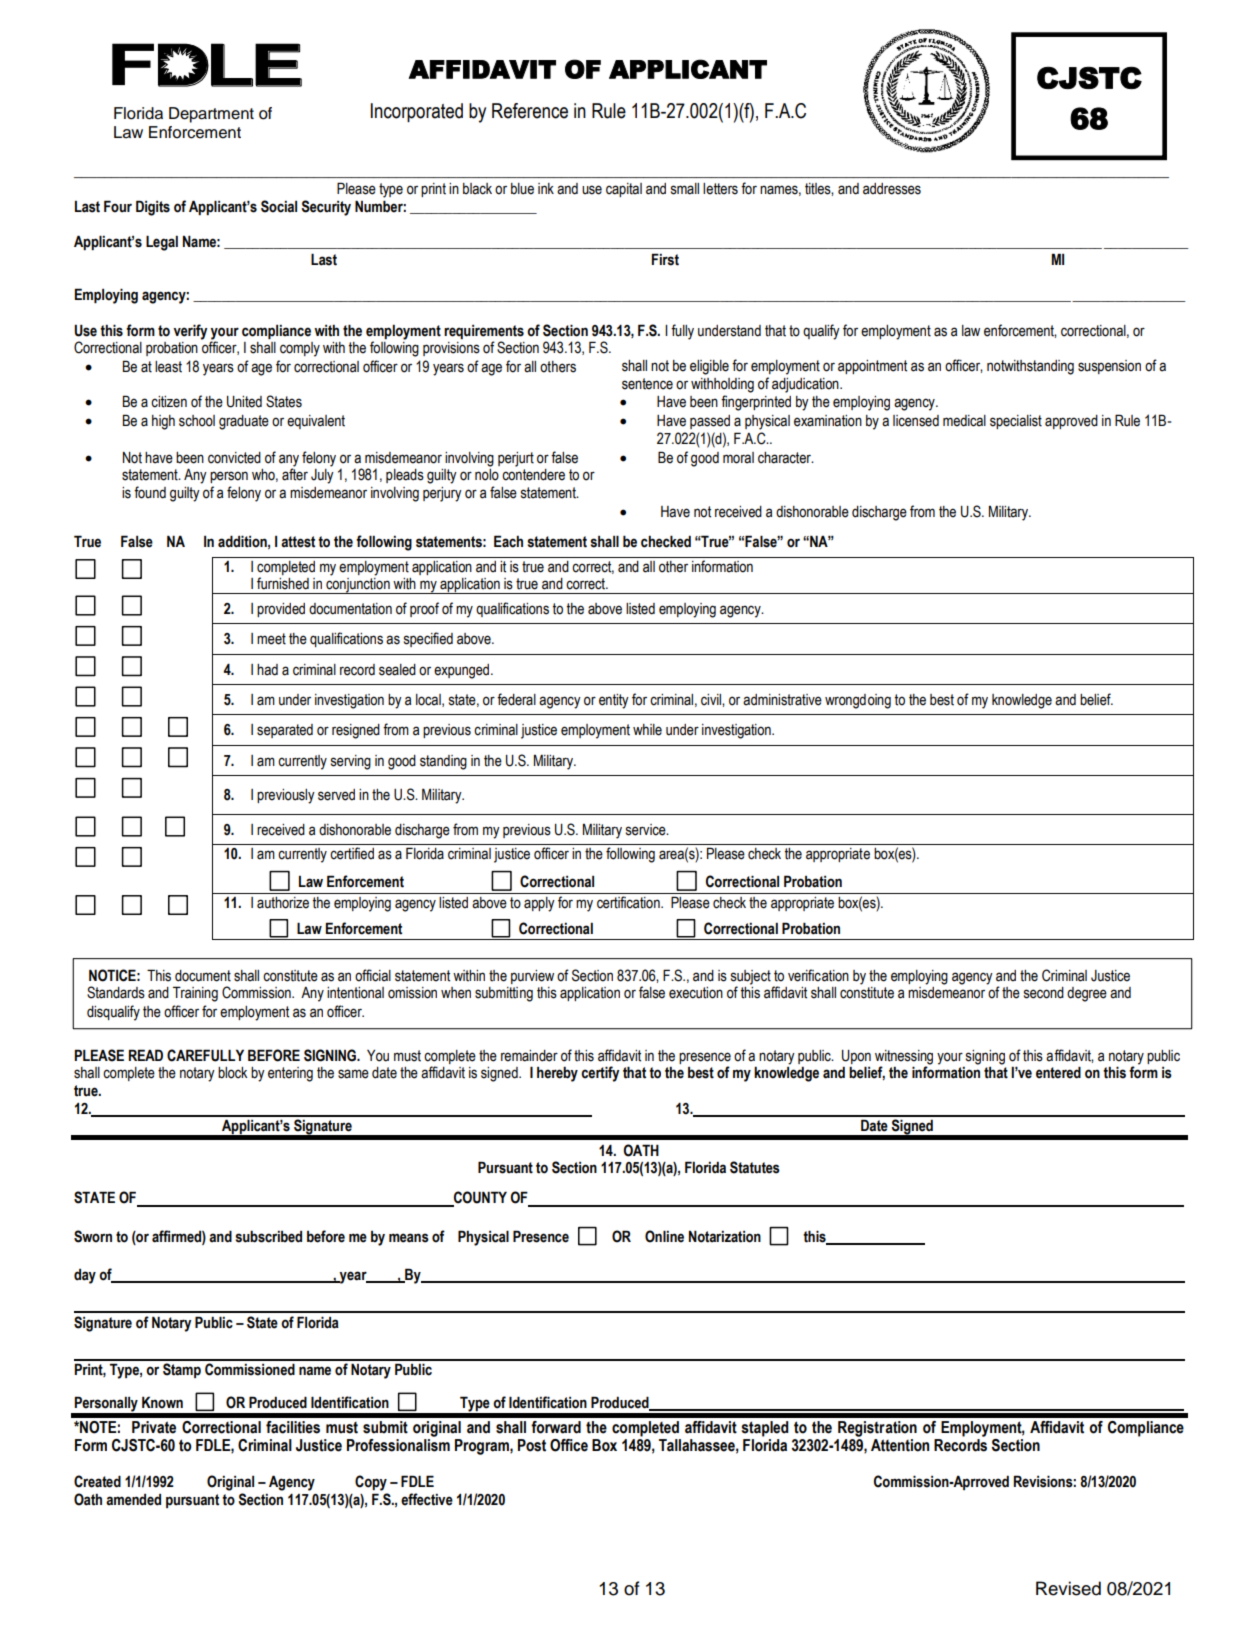  What do you see at coordinates (1058, 1072) in the document?
I see `entered` at bounding box center [1058, 1072].
